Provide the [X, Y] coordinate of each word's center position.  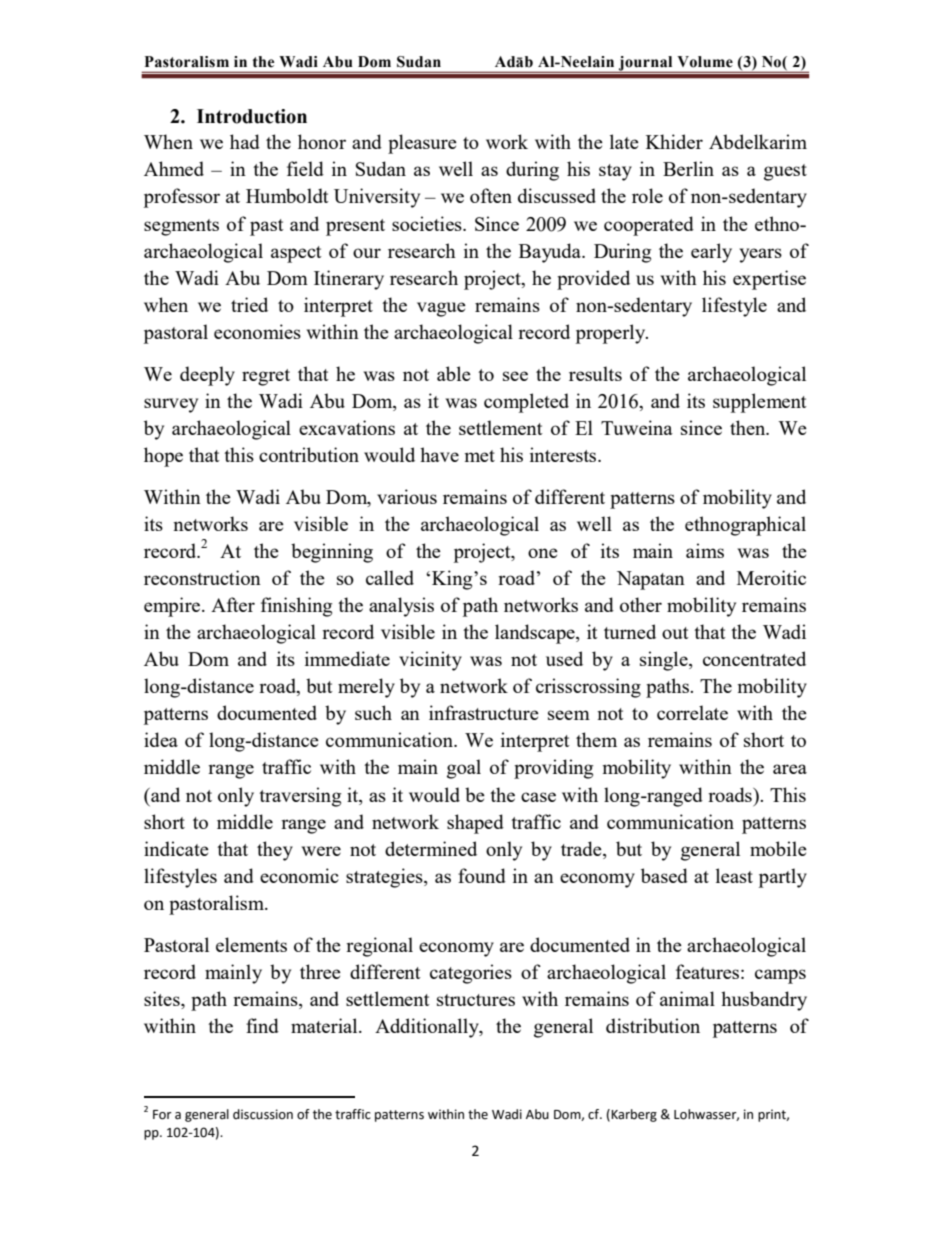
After [233, 604]
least [734, 875]
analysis [401, 607]
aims [705, 550]
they [275, 851]
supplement [760, 403]
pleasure [422, 144]
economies [257, 331]
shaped [475, 824]
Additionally [428, 1028]
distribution [653, 1025]
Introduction [252, 116]
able [454, 373]
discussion [263, 1114]
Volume [705, 62]
